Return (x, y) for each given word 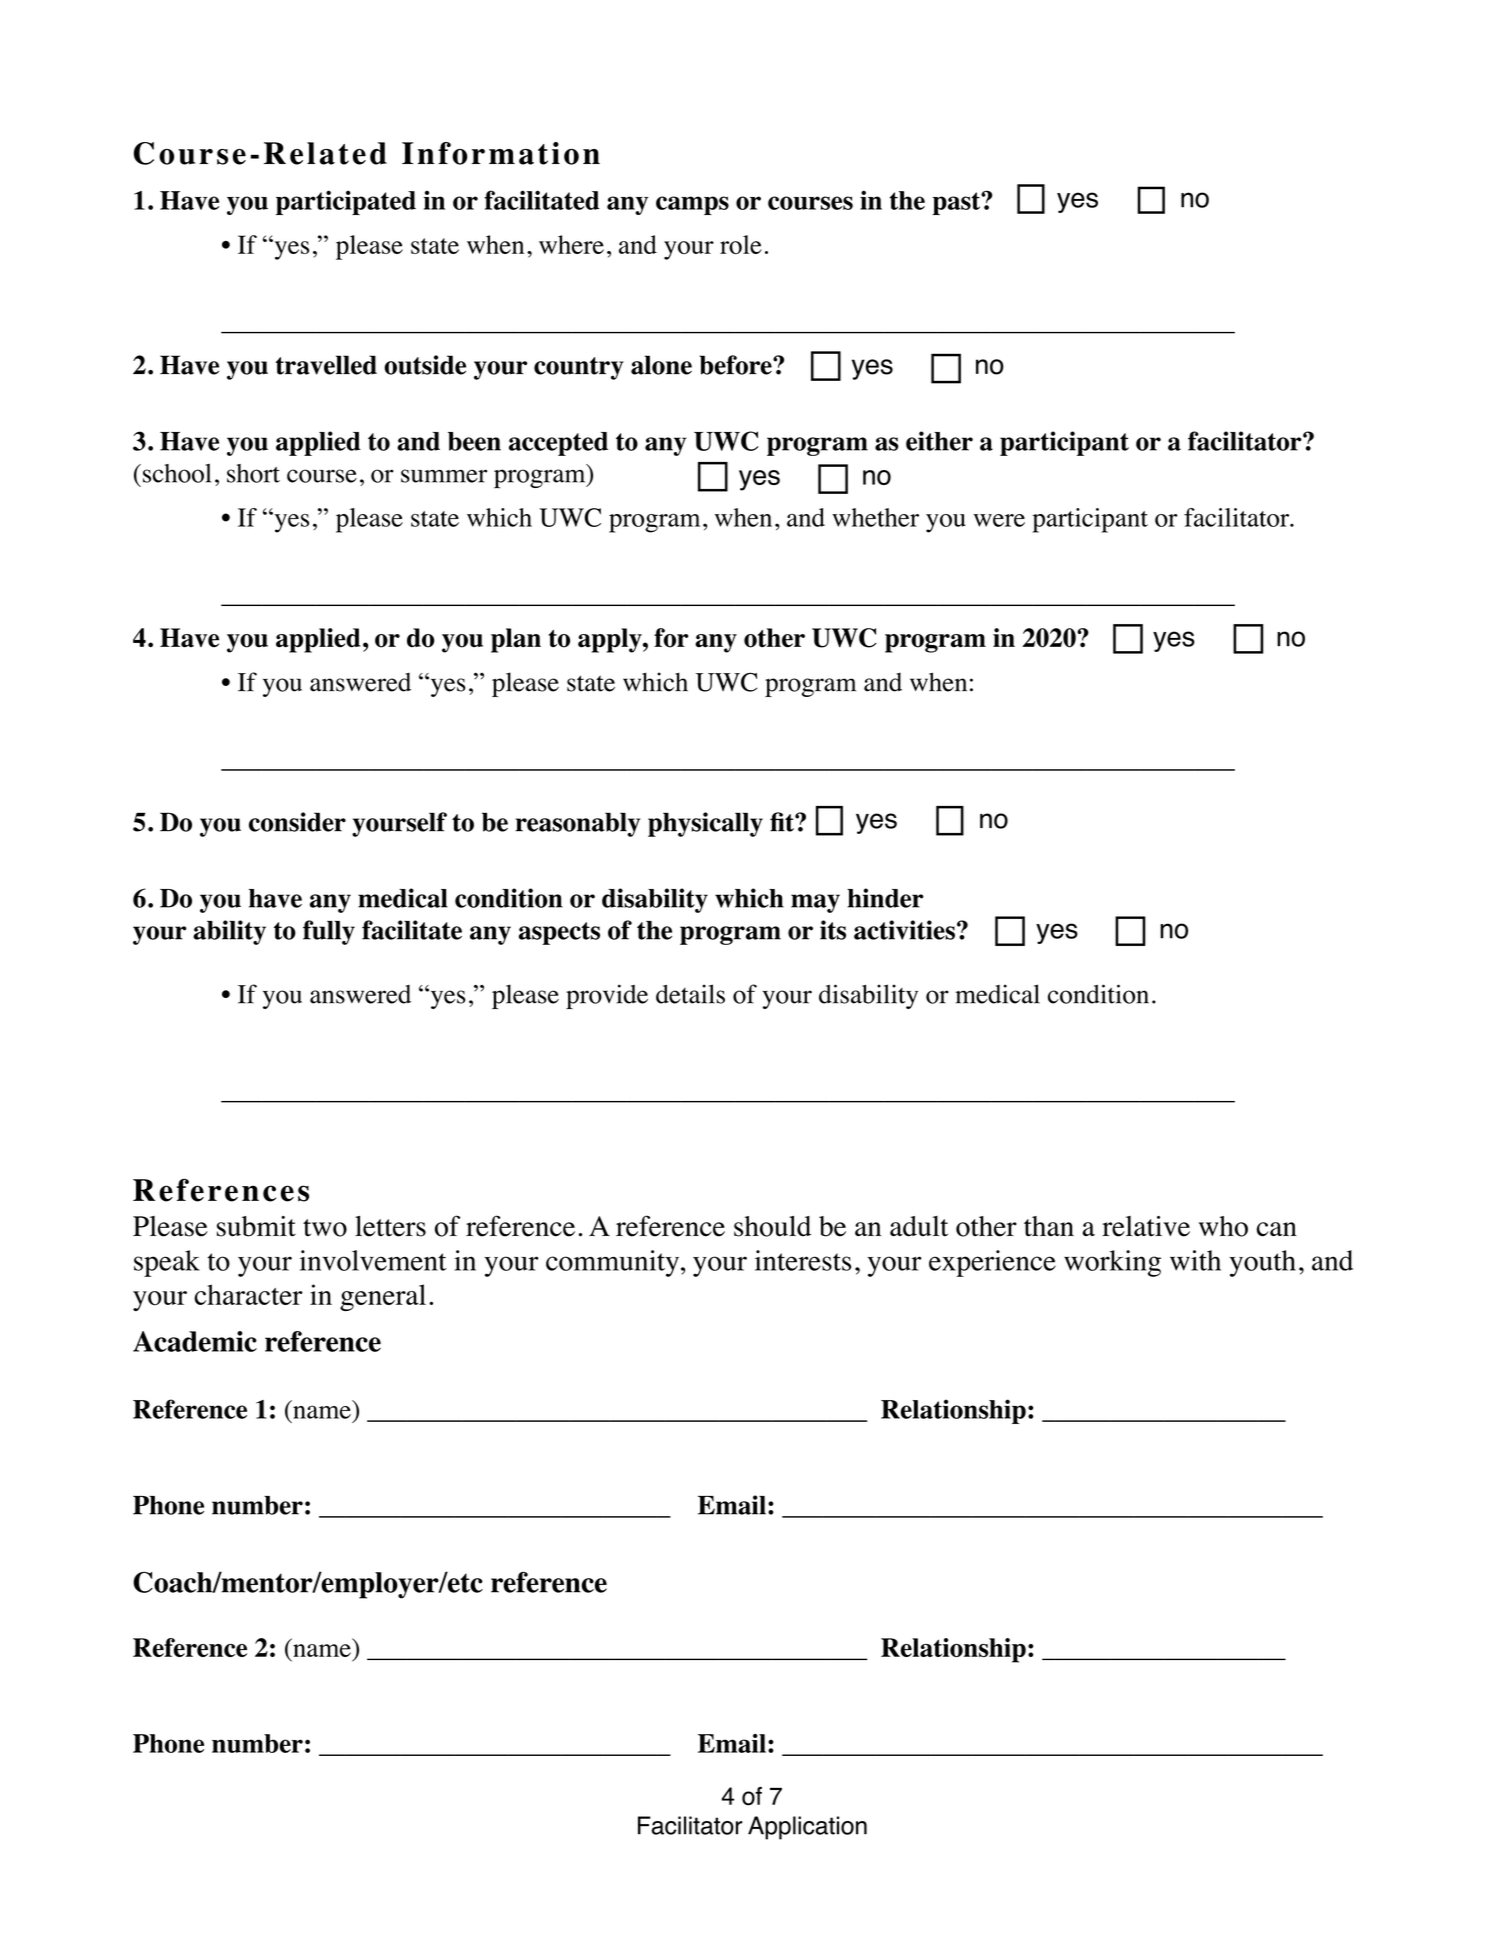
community (614, 1263)
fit (783, 822)
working (1112, 1263)
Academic (195, 1341)
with (1195, 1260)
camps (692, 205)
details (690, 994)
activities (904, 930)
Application (807, 1828)
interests (803, 1260)
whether (875, 517)
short (253, 473)
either (939, 441)
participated (346, 202)
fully (329, 932)
